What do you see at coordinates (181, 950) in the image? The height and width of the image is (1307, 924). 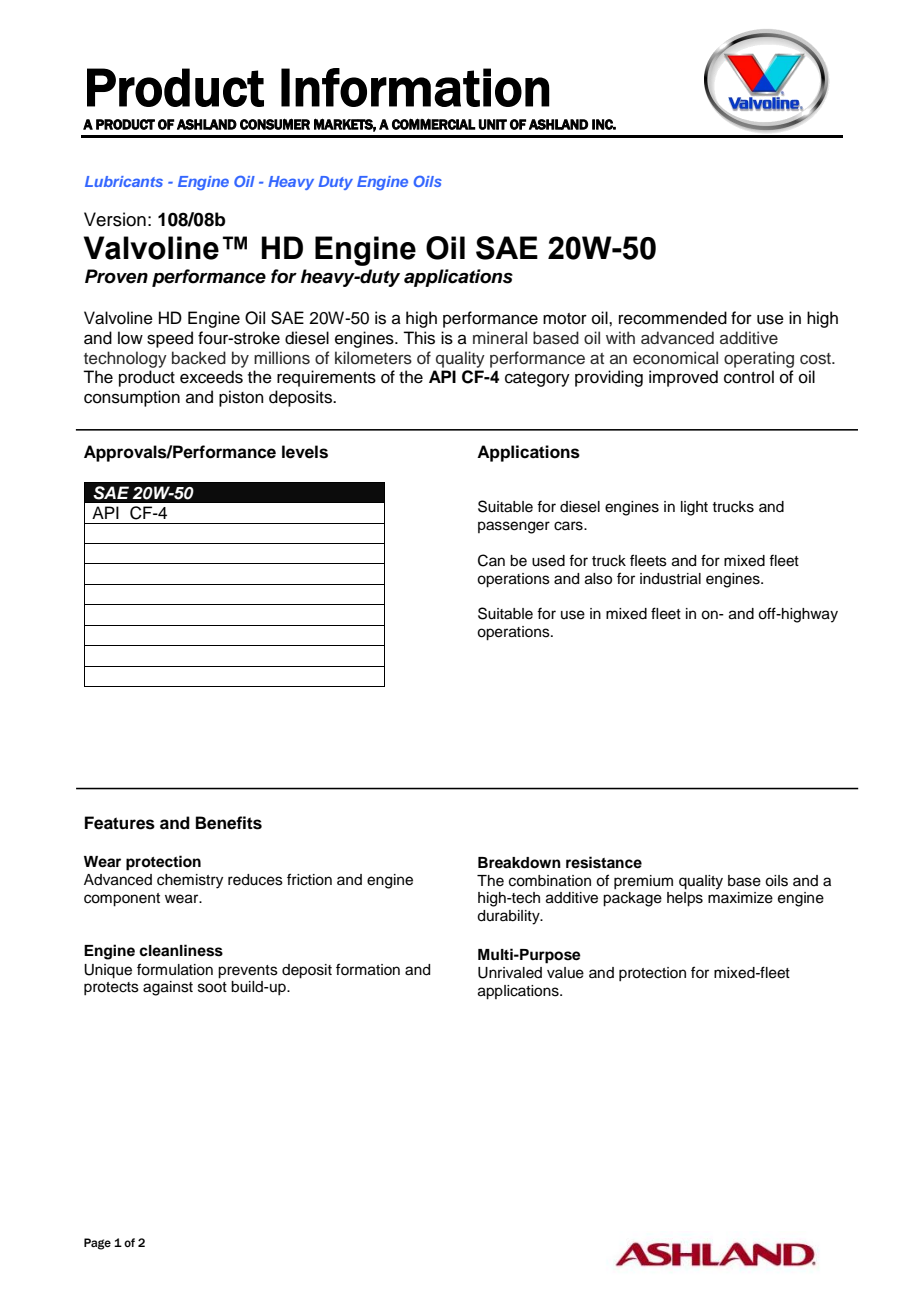 I see `cleanliness` at bounding box center [181, 950].
